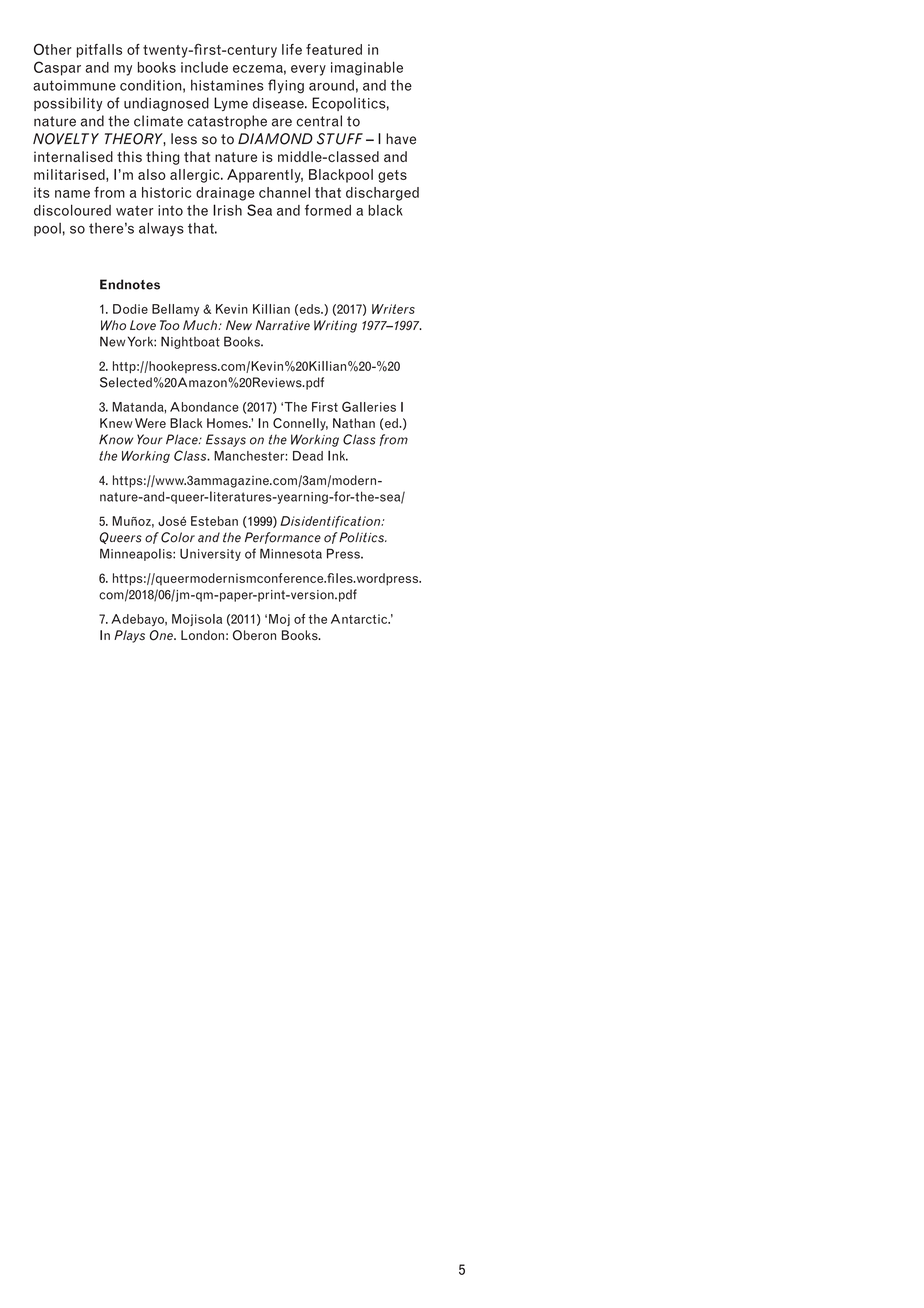 Image resolution: width=924 pixels, height=1308 pixels. I want to click on discharged, so click(382, 194).
